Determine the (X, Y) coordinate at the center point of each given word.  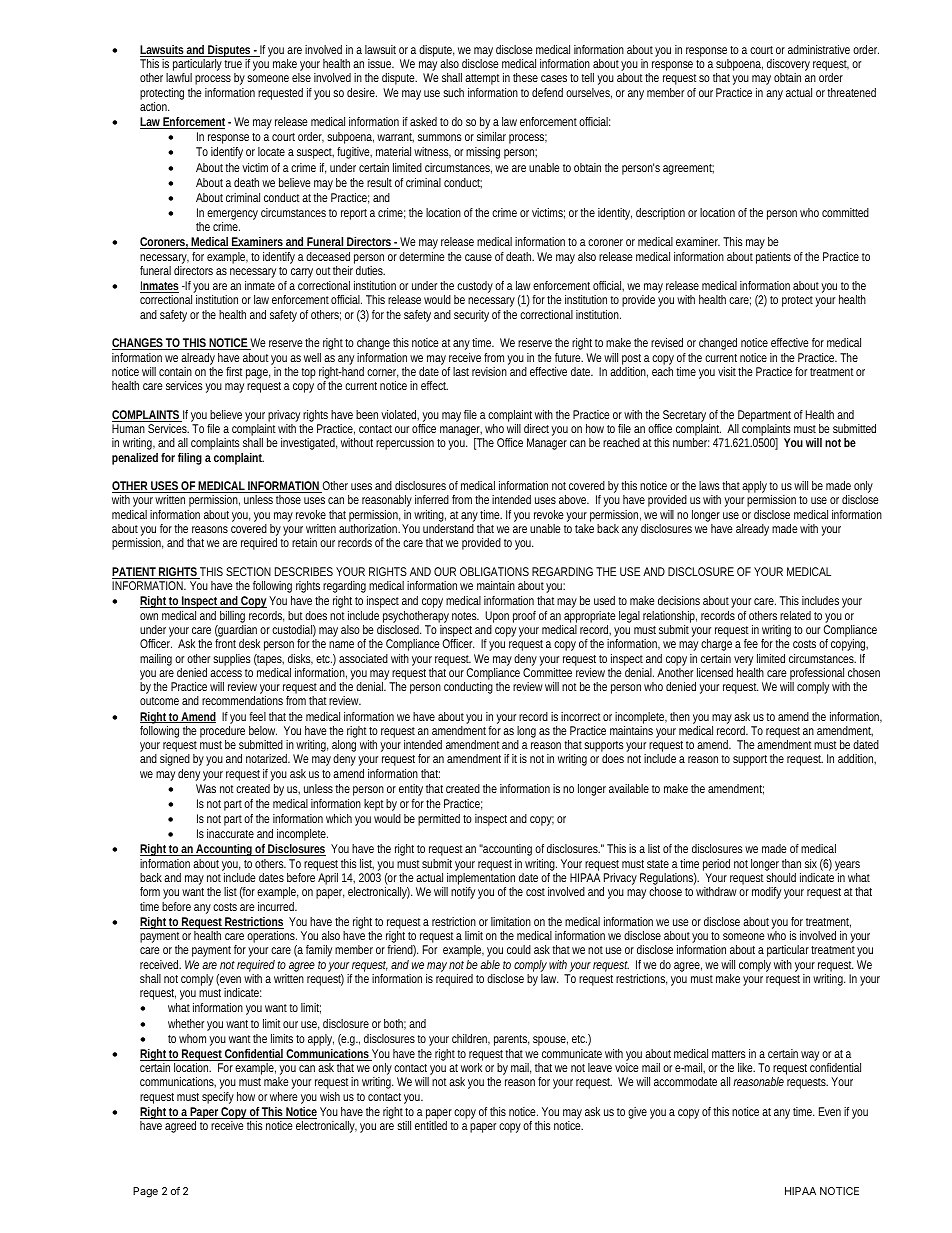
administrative (819, 49)
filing (190, 459)
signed (175, 760)
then (680, 716)
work (471, 1067)
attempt (482, 79)
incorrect (581, 716)
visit (727, 371)
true (233, 64)
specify (218, 1098)
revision (489, 371)
